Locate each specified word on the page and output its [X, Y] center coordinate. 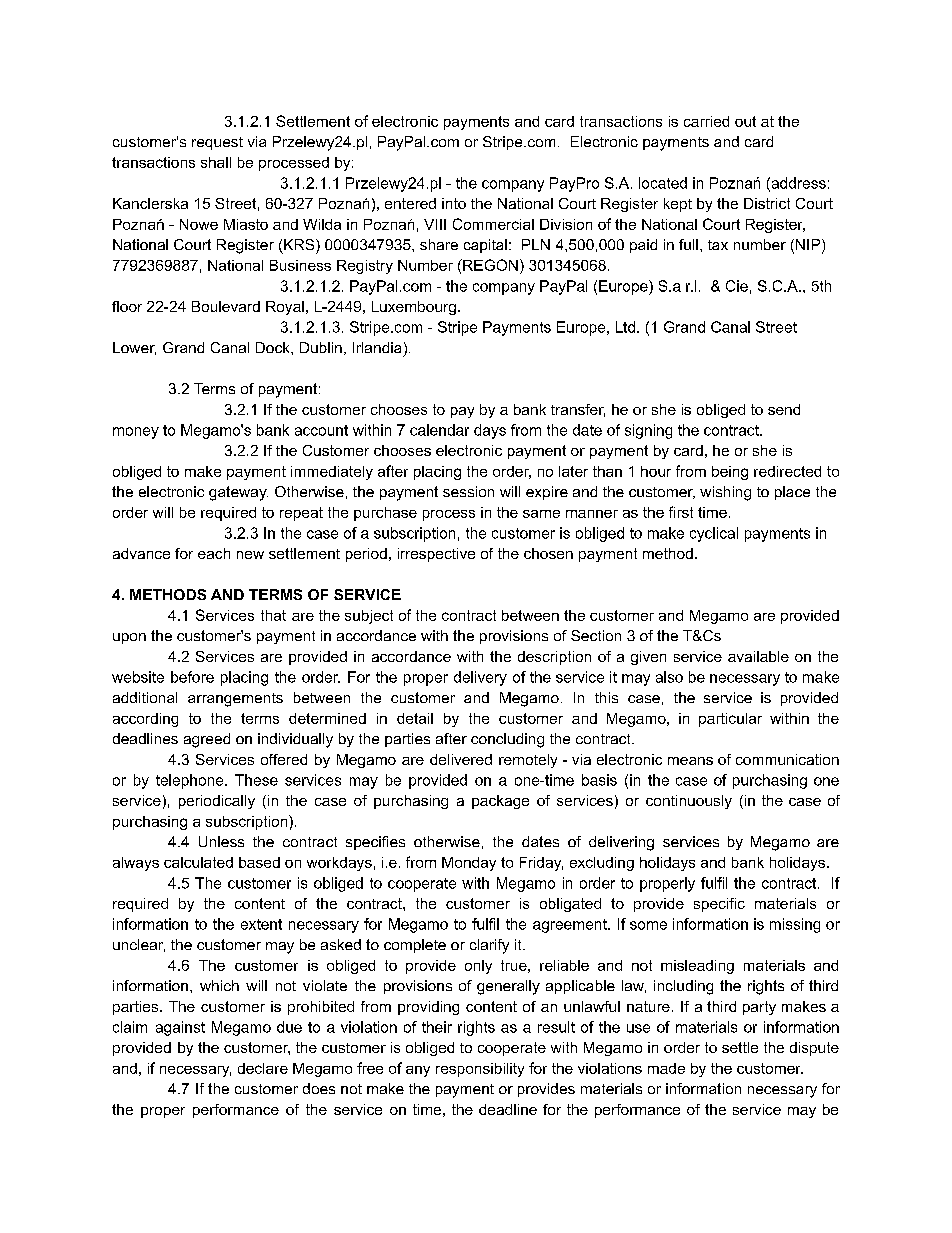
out [745, 121]
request [217, 143]
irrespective [436, 555]
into [454, 203]
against [180, 1028]
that [273, 615]
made [666, 1068]
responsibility [480, 1070]
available [758, 656]
